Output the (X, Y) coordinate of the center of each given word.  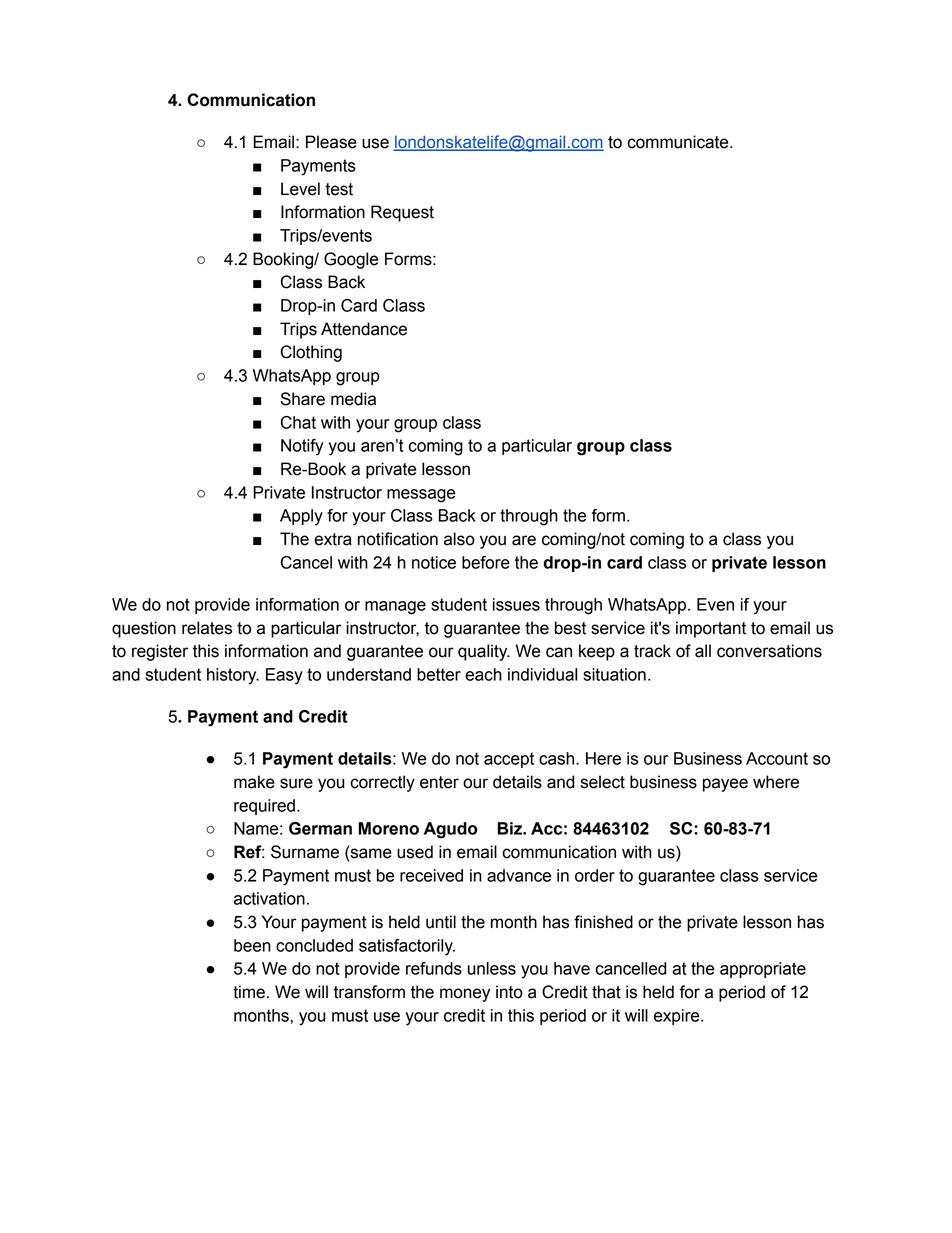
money (465, 995)
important (711, 629)
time (249, 992)
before (486, 562)
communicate (679, 142)
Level (300, 189)
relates (207, 628)
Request (402, 213)
